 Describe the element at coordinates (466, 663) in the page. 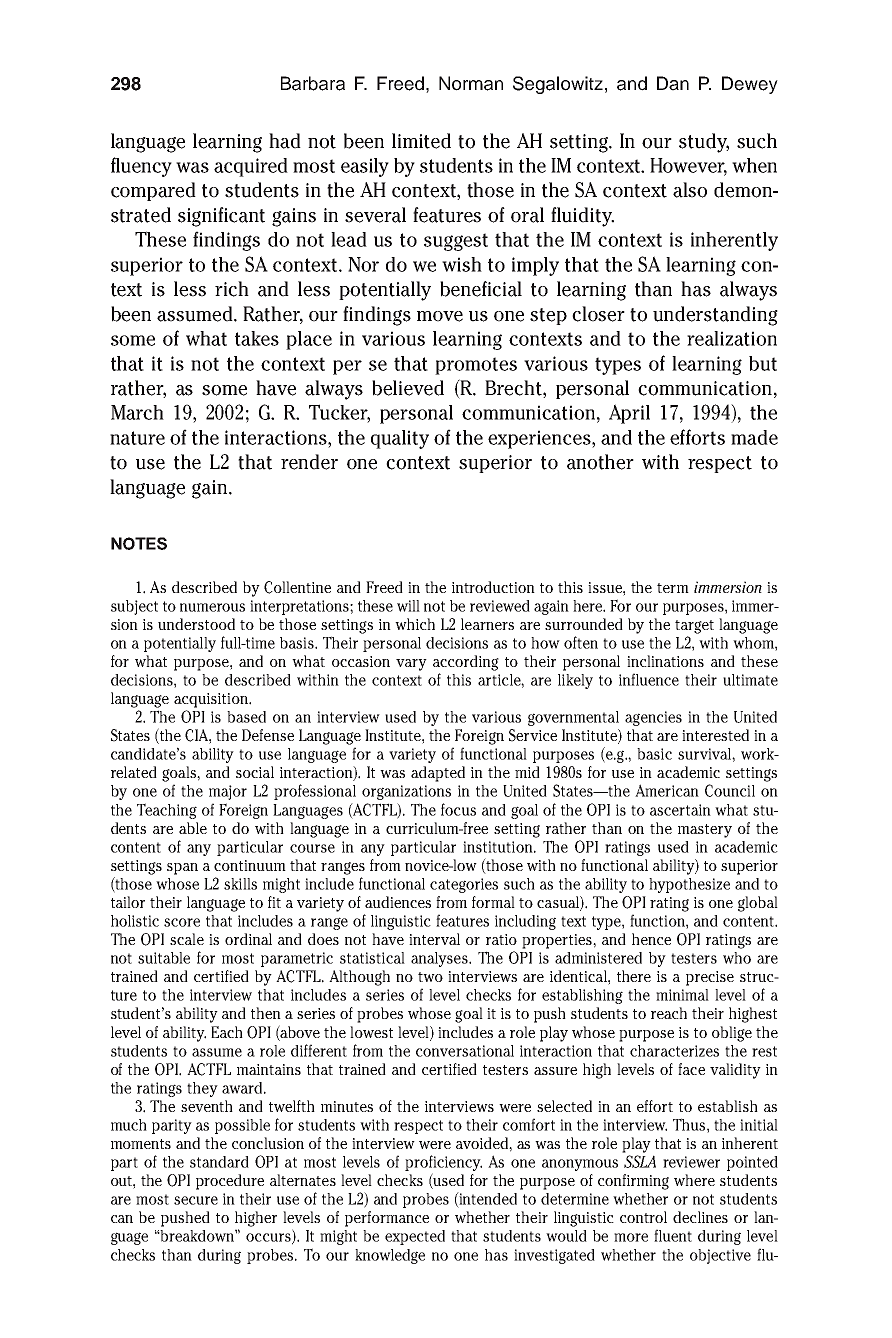

I see `according` at that location.
